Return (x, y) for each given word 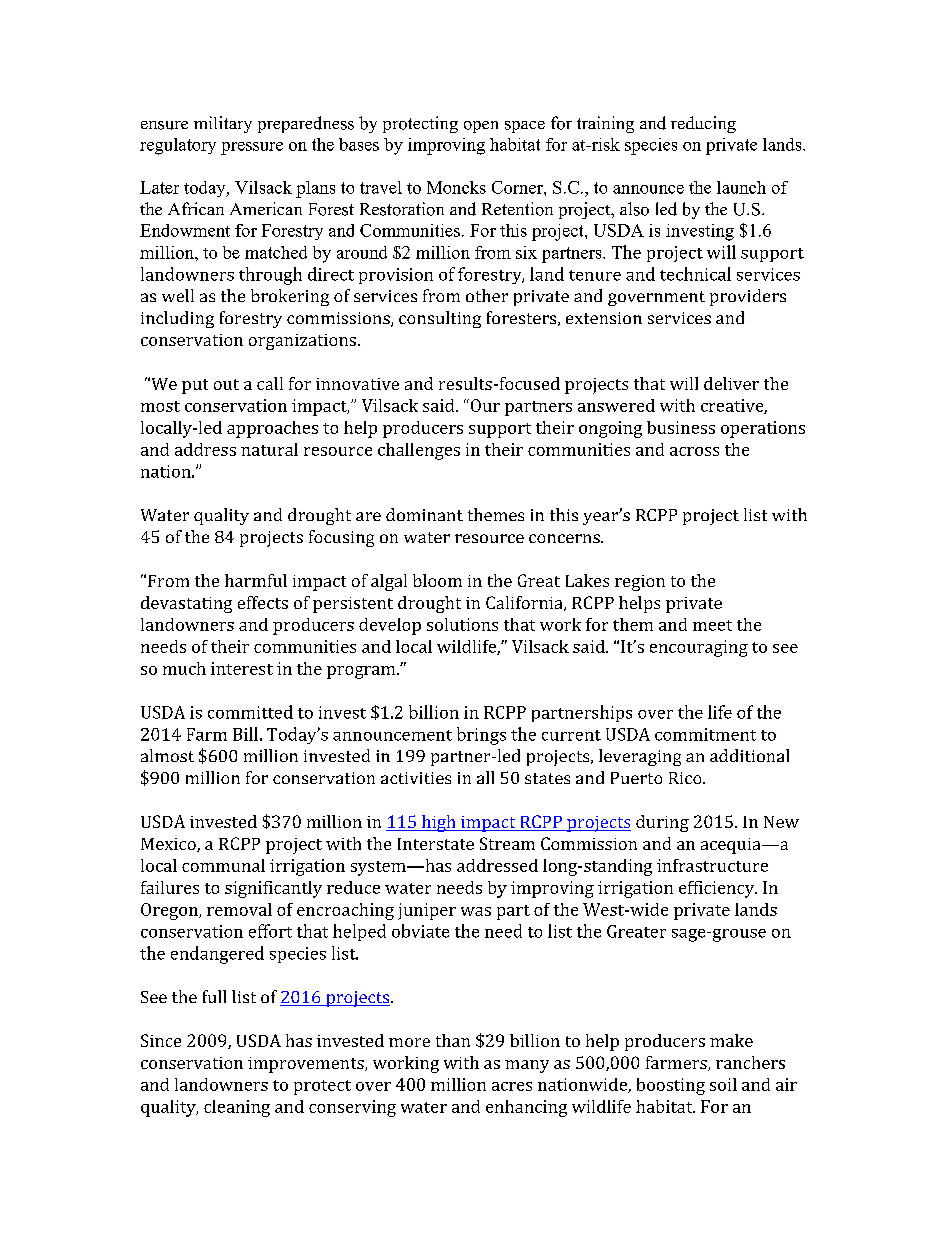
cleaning (237, 1108)
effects (263, 602)
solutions (462, 624)
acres (512, 1086)
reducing (703, 124)
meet (712, 625)
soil (723, 1084)
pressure (252, 148)
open (481, 127)
